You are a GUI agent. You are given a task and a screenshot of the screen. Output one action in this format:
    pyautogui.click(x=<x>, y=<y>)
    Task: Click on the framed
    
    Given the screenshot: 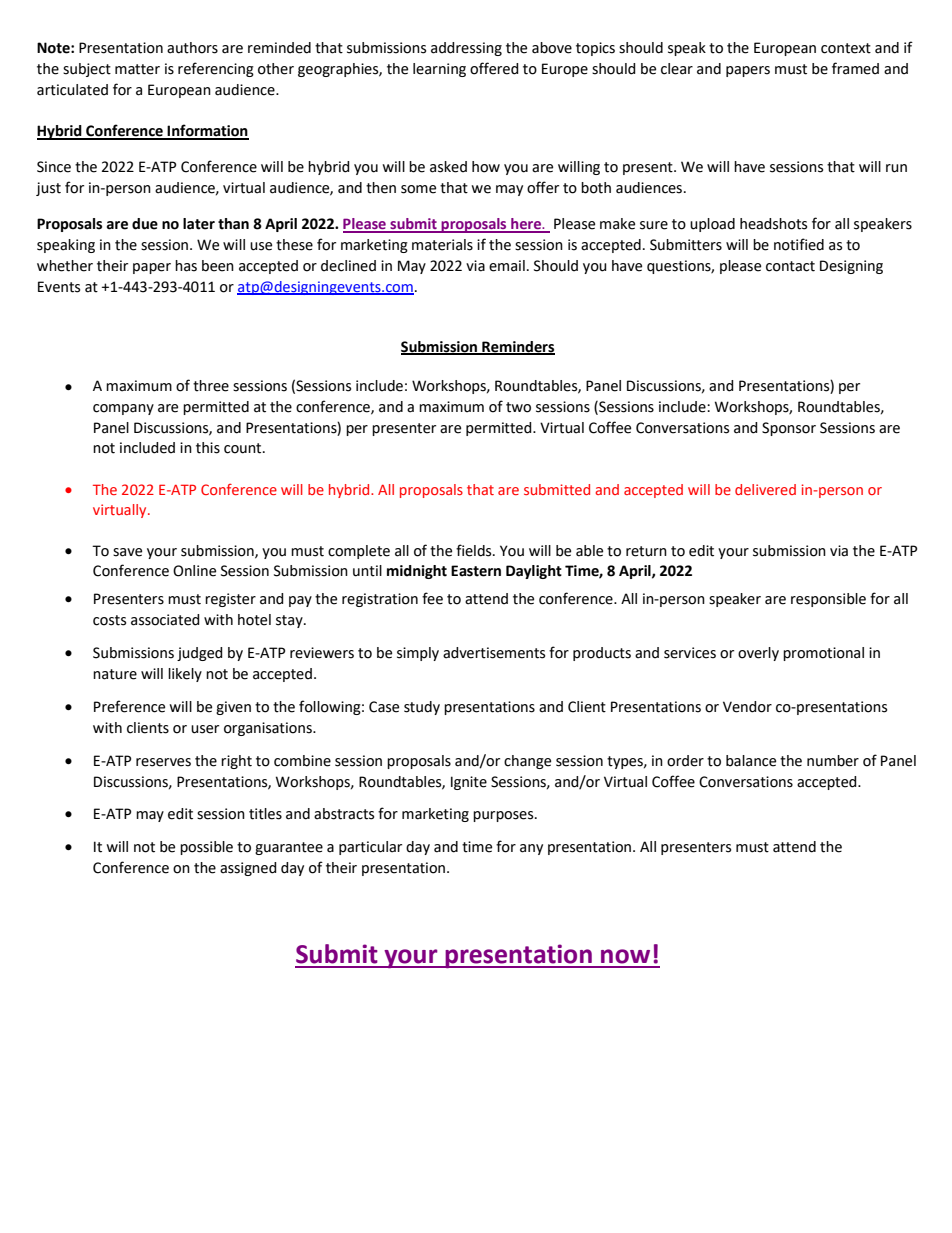 What is the action you would take?
    pyautogui.click(x=855, y=68)
